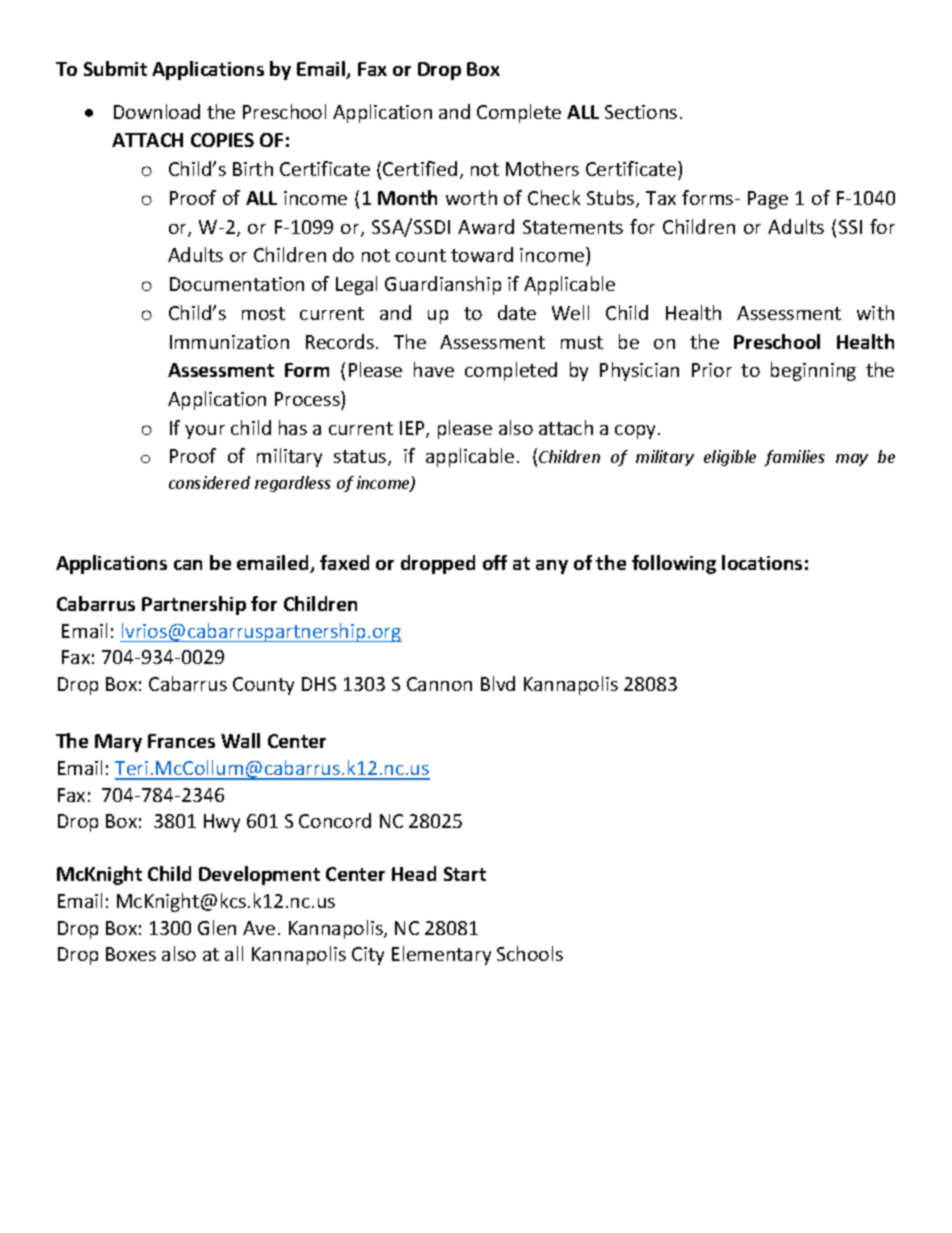 Image resolution: width=952 pixels, height=1233 pixels. I want to click on off, so click(495, 562).
